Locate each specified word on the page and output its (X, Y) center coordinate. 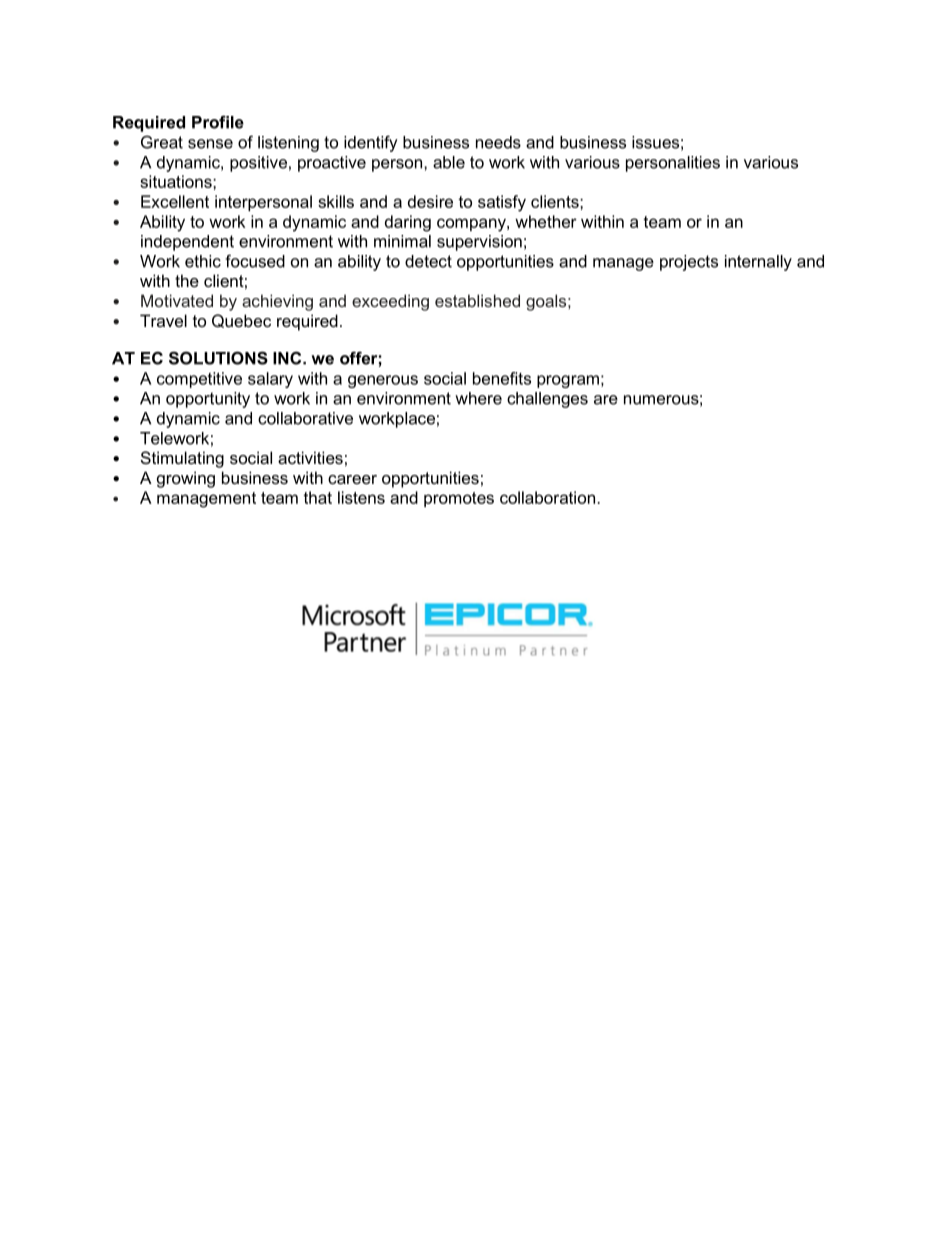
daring (408, 223)
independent (187, 243)
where (478, 398)
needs (498, 142)
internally (758, 263)
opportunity (208, 400)
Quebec (241, 321)
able (449, 162)
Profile (218, 122)
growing (186, 479)
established (477, 300)
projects (689, 263)
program (568, 381)
